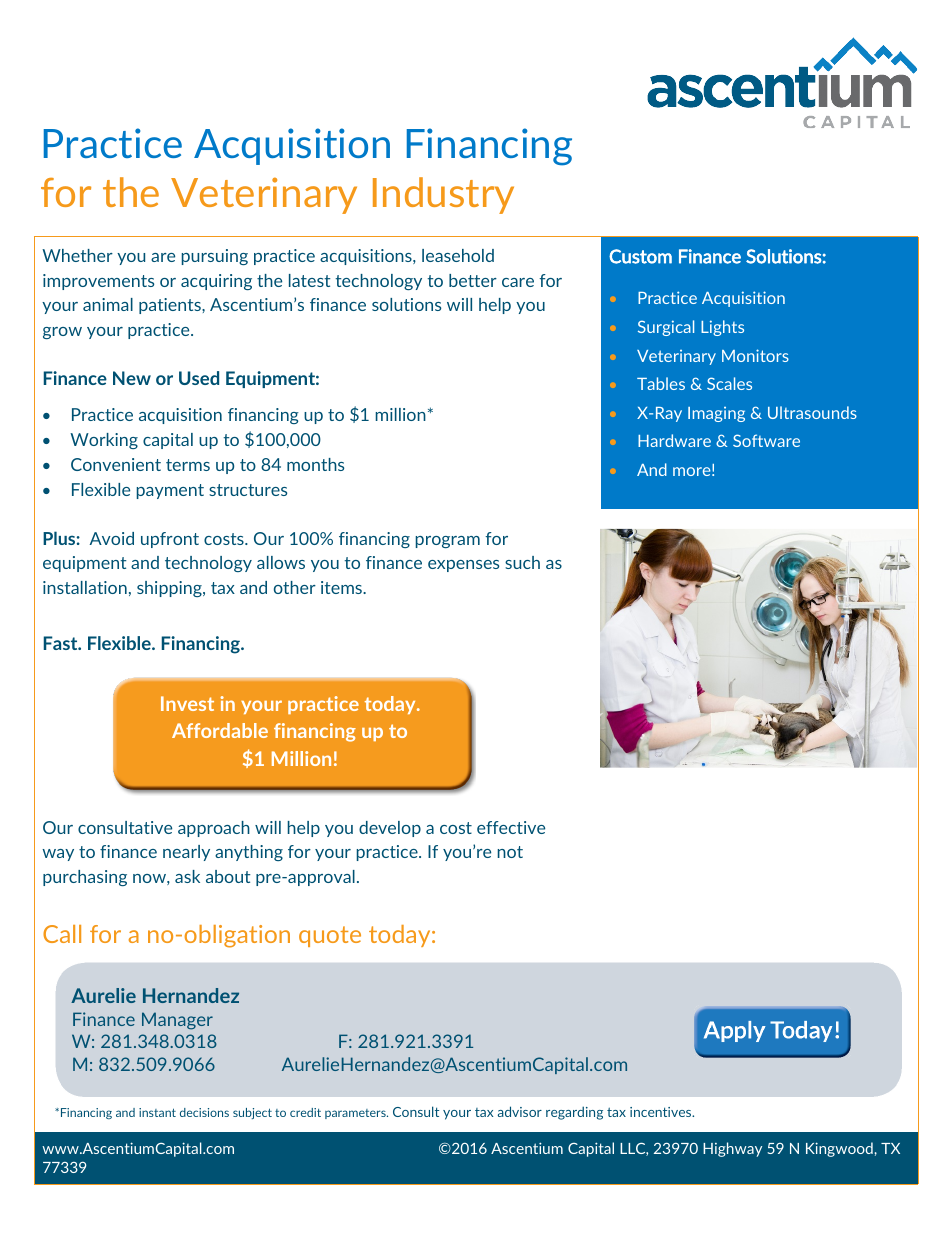 The height and width of the screenshot is (1233, 952). What do you see at coordinates (522, 562) in the screenshot?
I see `such` at bounding box center [522, 562].
